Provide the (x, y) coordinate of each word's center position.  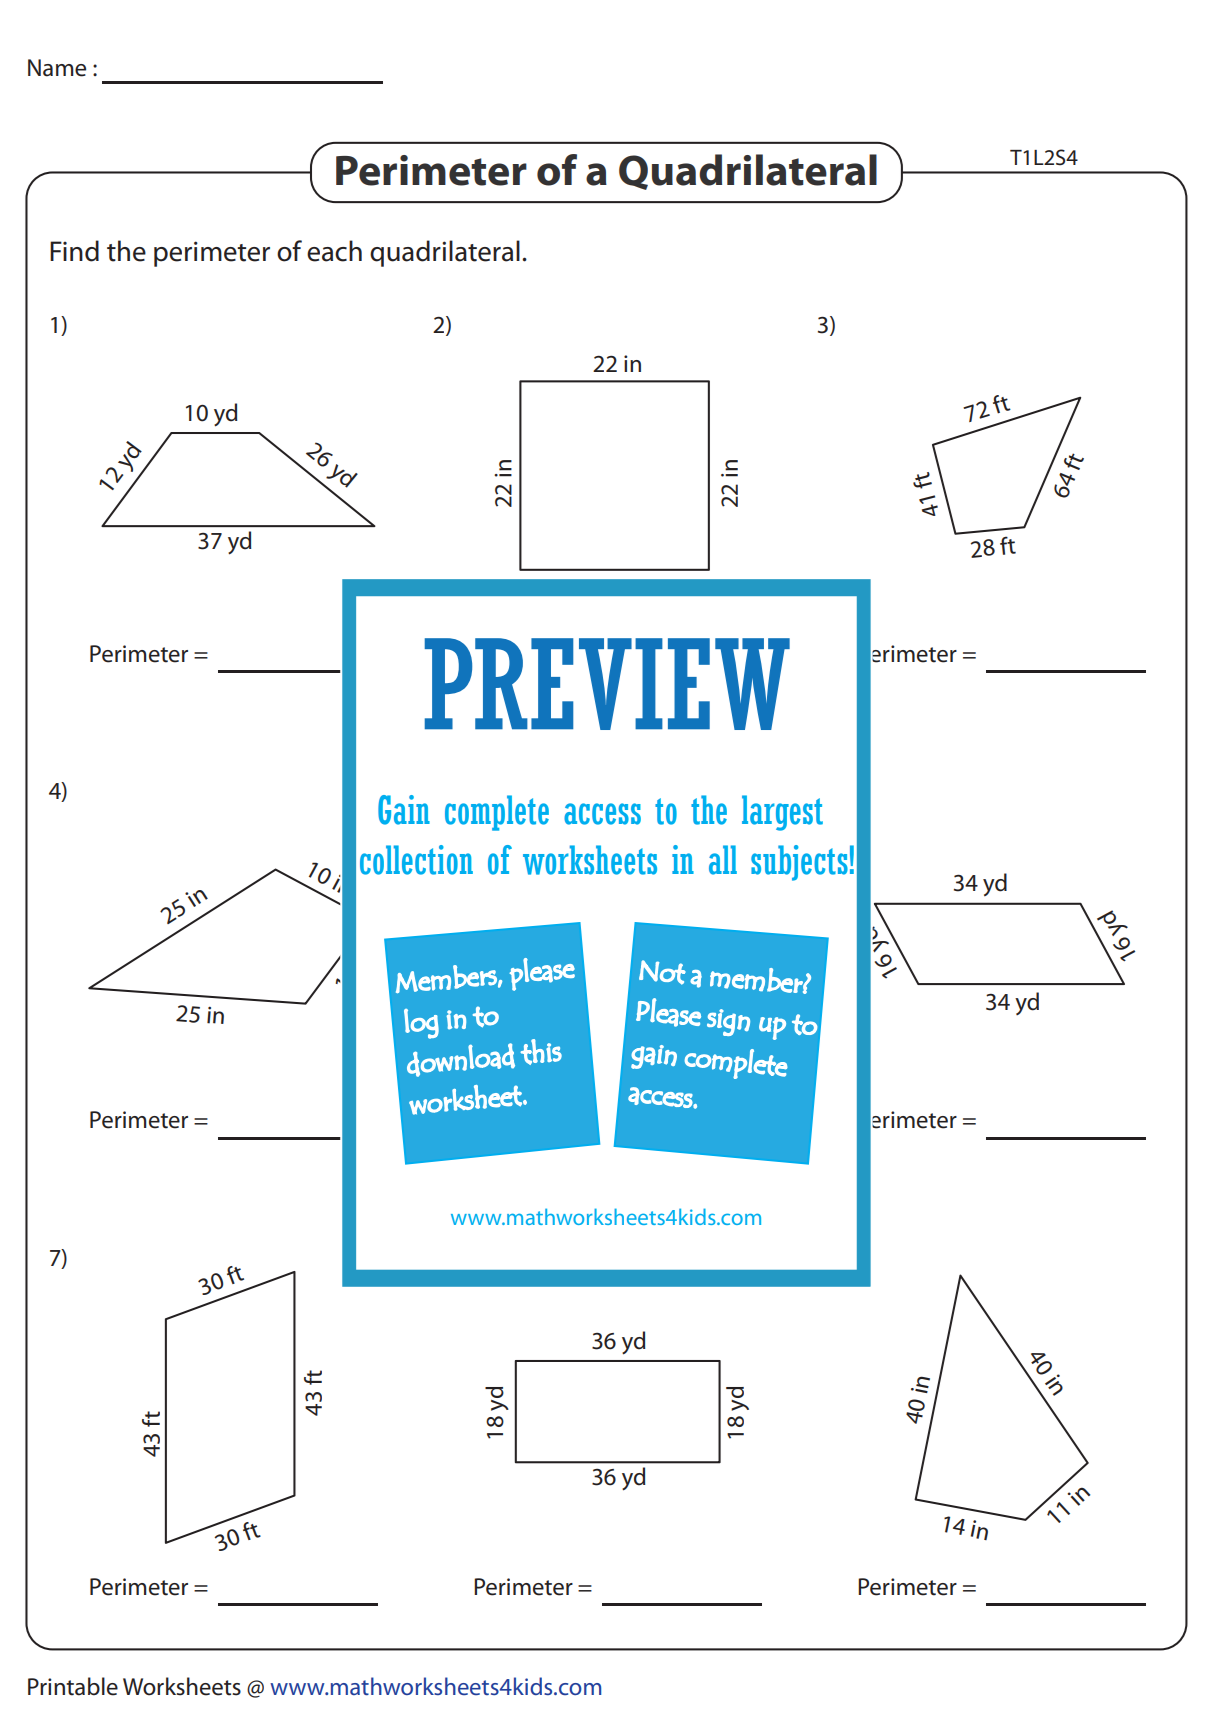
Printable (73, 1686)
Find (74, 251)
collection (416, 860)
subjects (799, 863)
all (723, 860)
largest (782, 813)
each (334, 251)
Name (57, 68)
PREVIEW (607, 684)
